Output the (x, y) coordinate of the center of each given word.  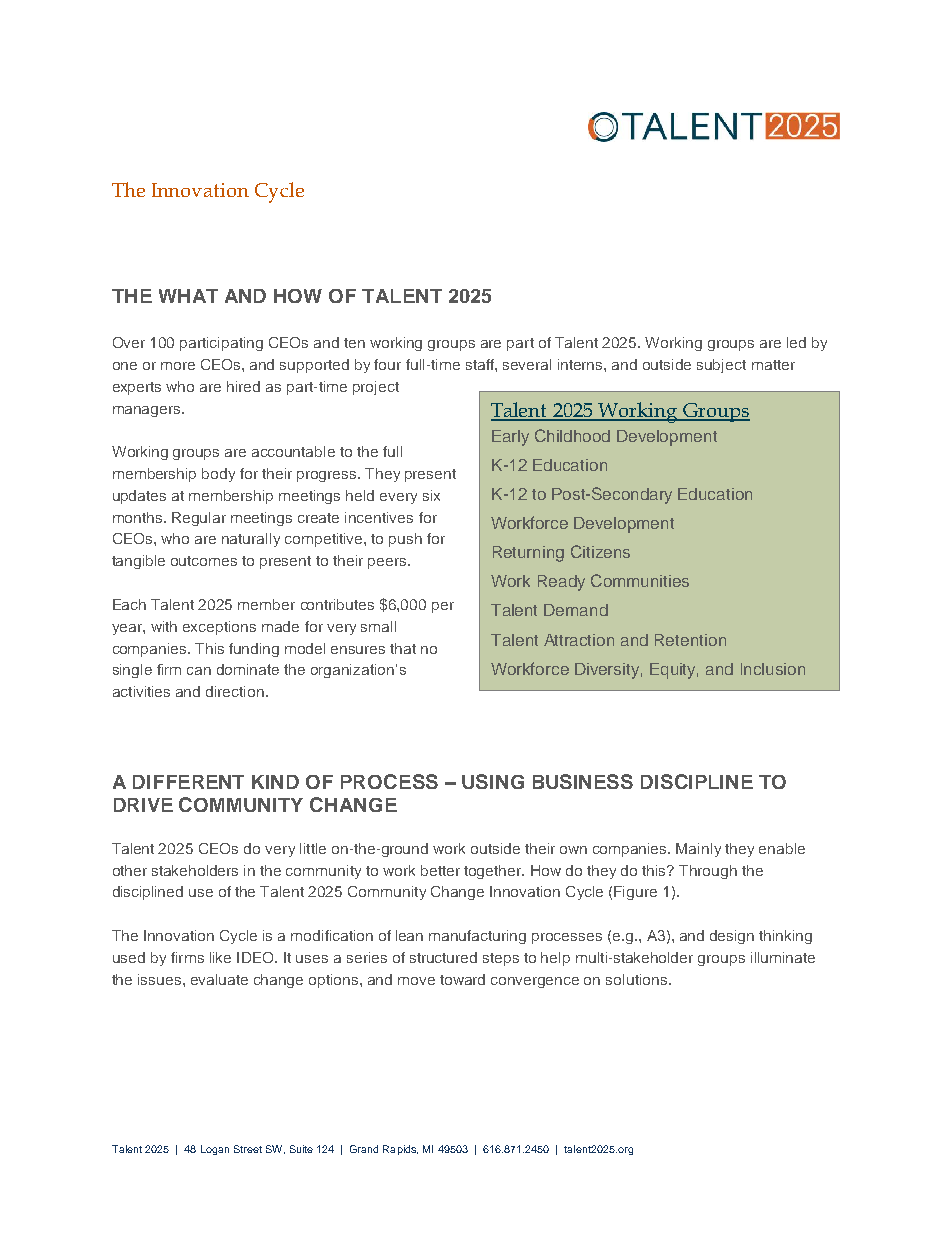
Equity (674, 671)
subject (721, 366)
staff (481, 364)
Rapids (400, 1150)
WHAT (188, 296)
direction (235, 691)
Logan (215, 1150)
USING (493, 781)
